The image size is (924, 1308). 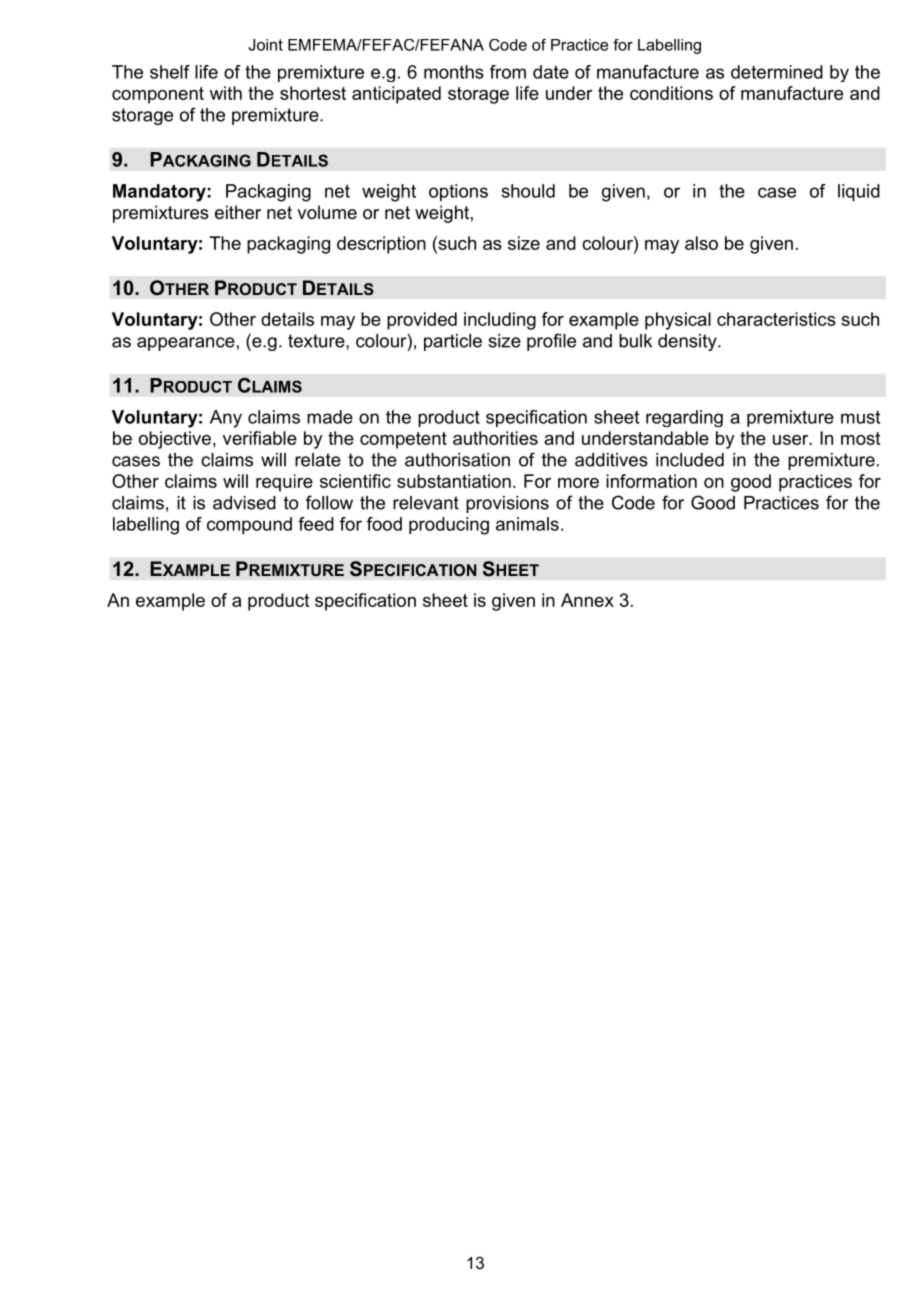 What do you see at coordinates (792, 440) in the image?
I see `user` at bounding box center [792, 440].
